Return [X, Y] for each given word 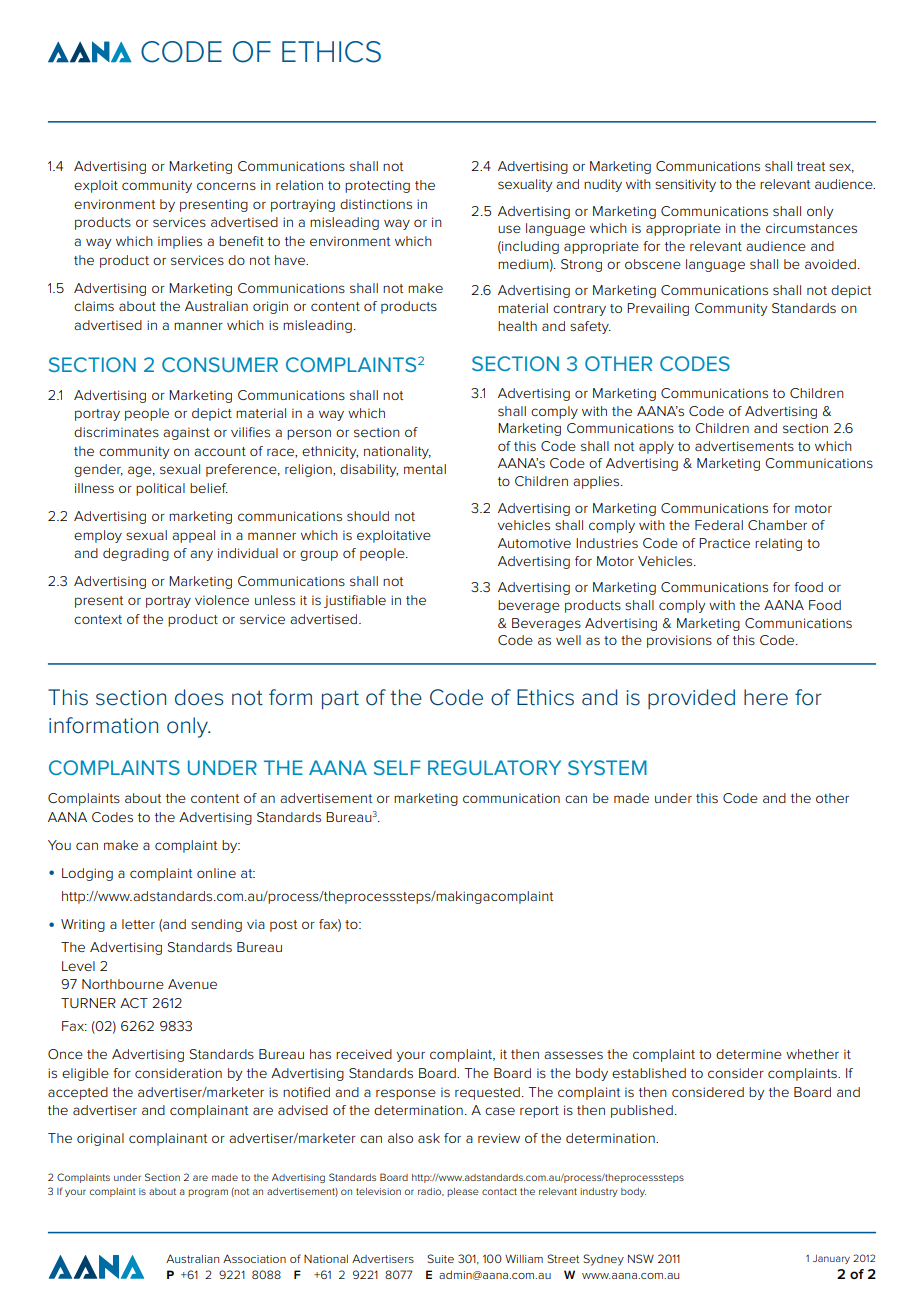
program [208, 1193]
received [364, 1054]
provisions [679, 641]
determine [749, 1054]
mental [425, 469]
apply [656, 447]
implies [180, 242]
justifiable [355, 601]
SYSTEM [607, 767]
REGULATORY [494, 767]
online [216, 873]
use [509, 229]
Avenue [192, 984]
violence [222, 600]
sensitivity [685, 185]
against [186, 433]
